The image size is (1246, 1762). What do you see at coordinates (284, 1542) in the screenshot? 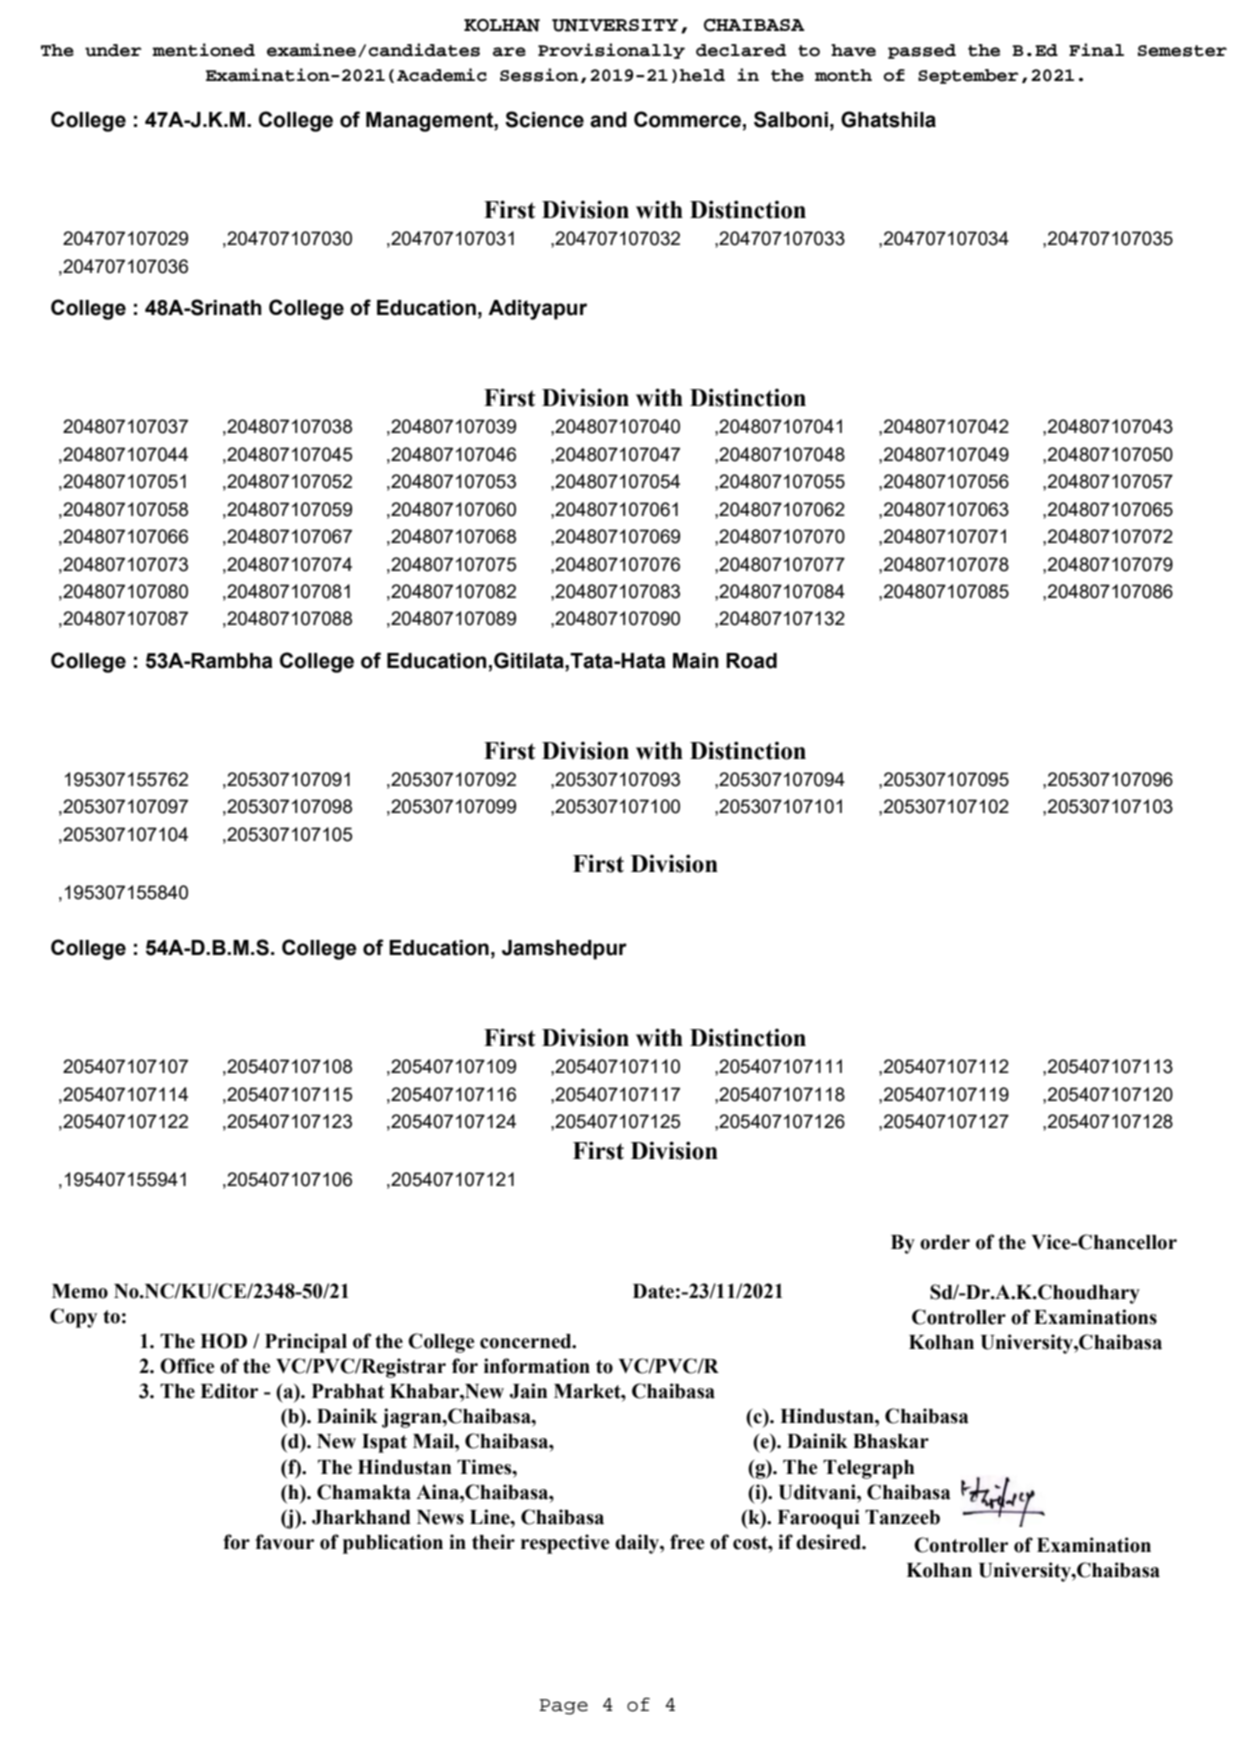
I see `favour` at bounding box center [284, 1542].
